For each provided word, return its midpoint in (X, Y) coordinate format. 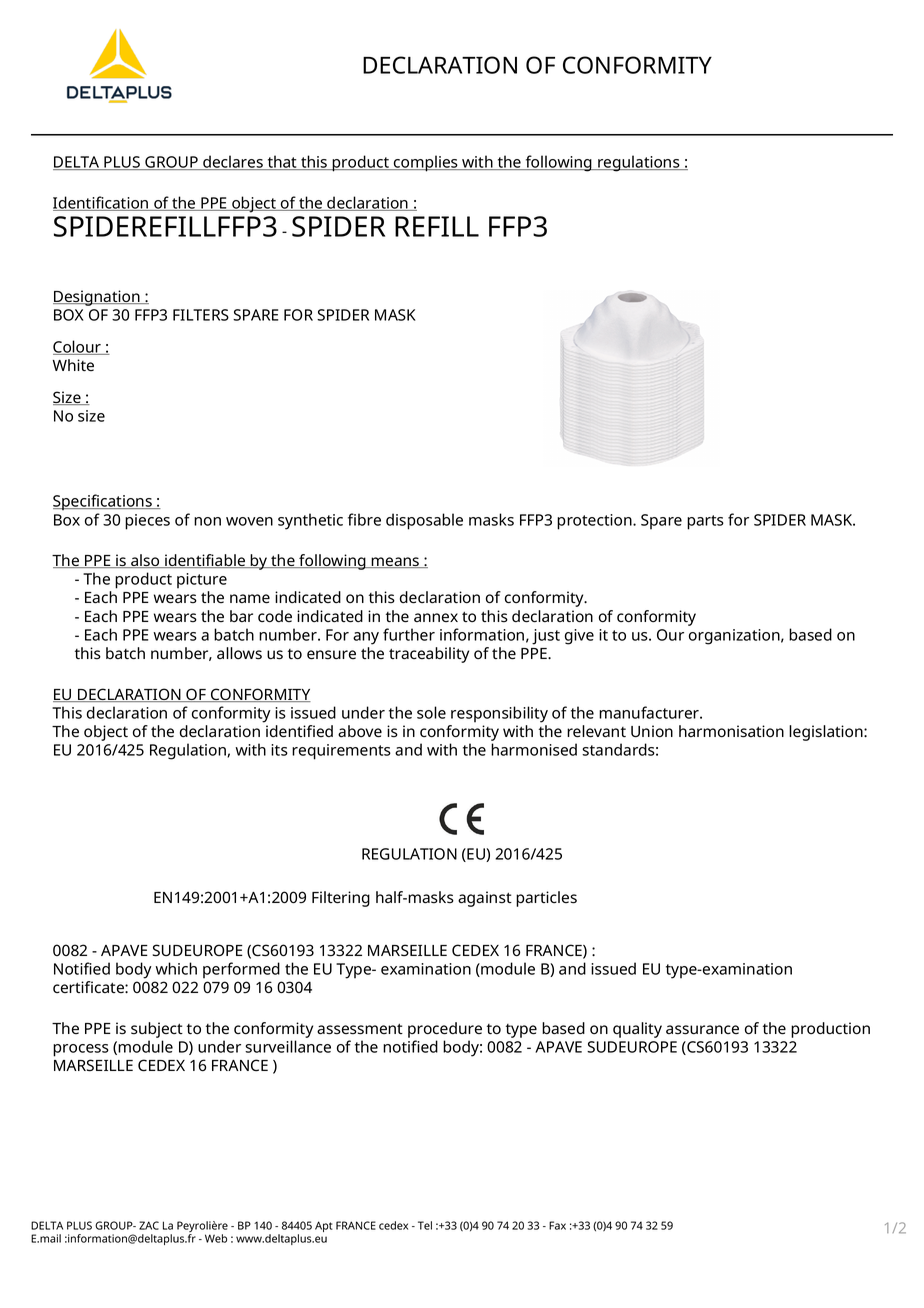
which (176, 968)
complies (426, 163)
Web (216, 1238)
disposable (424, 521)
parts (705, 522)
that (282, 162)
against (485, 899)
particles (546, 899)
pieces (147, 522)
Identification (102, 203)
